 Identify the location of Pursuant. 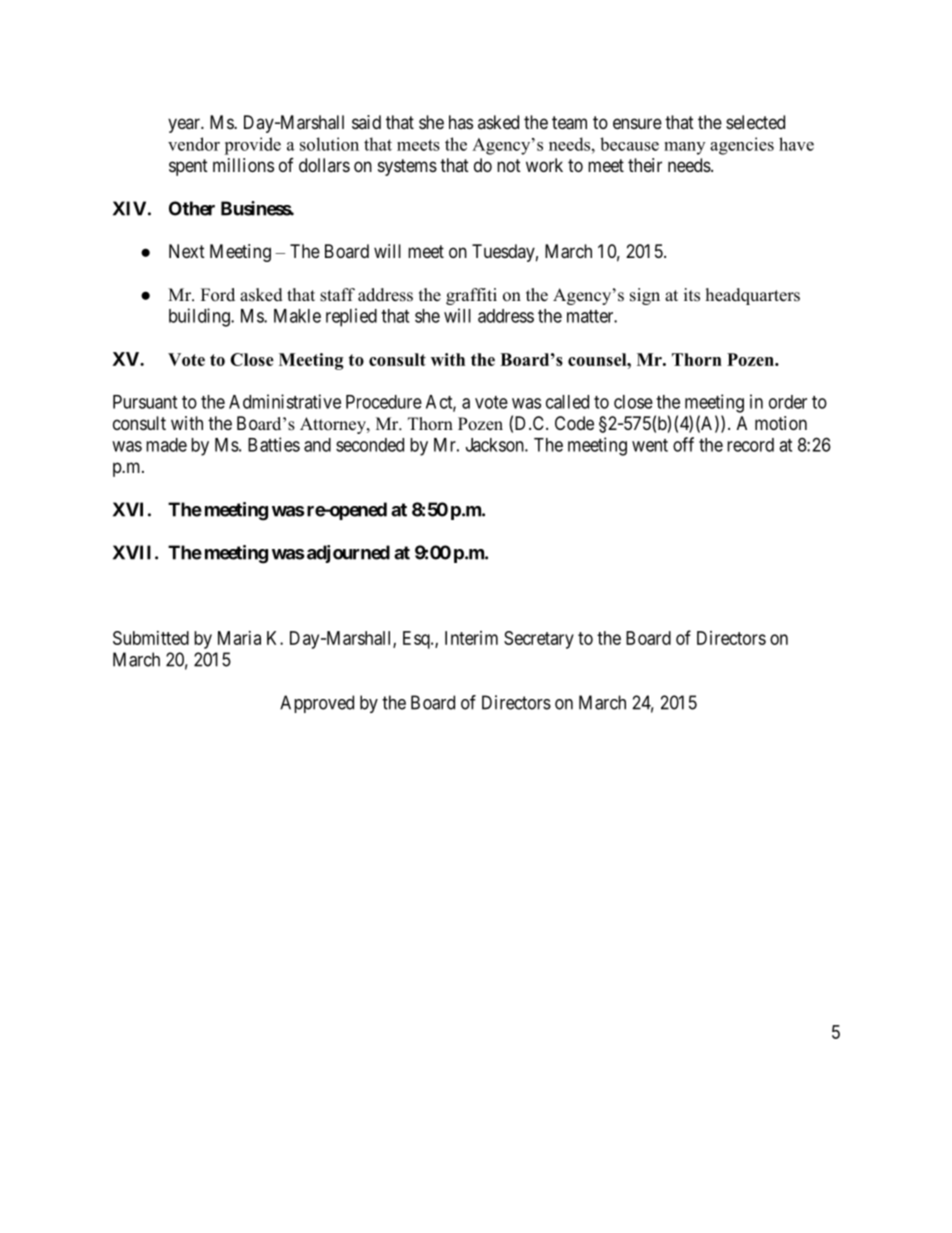
(145, 402).
